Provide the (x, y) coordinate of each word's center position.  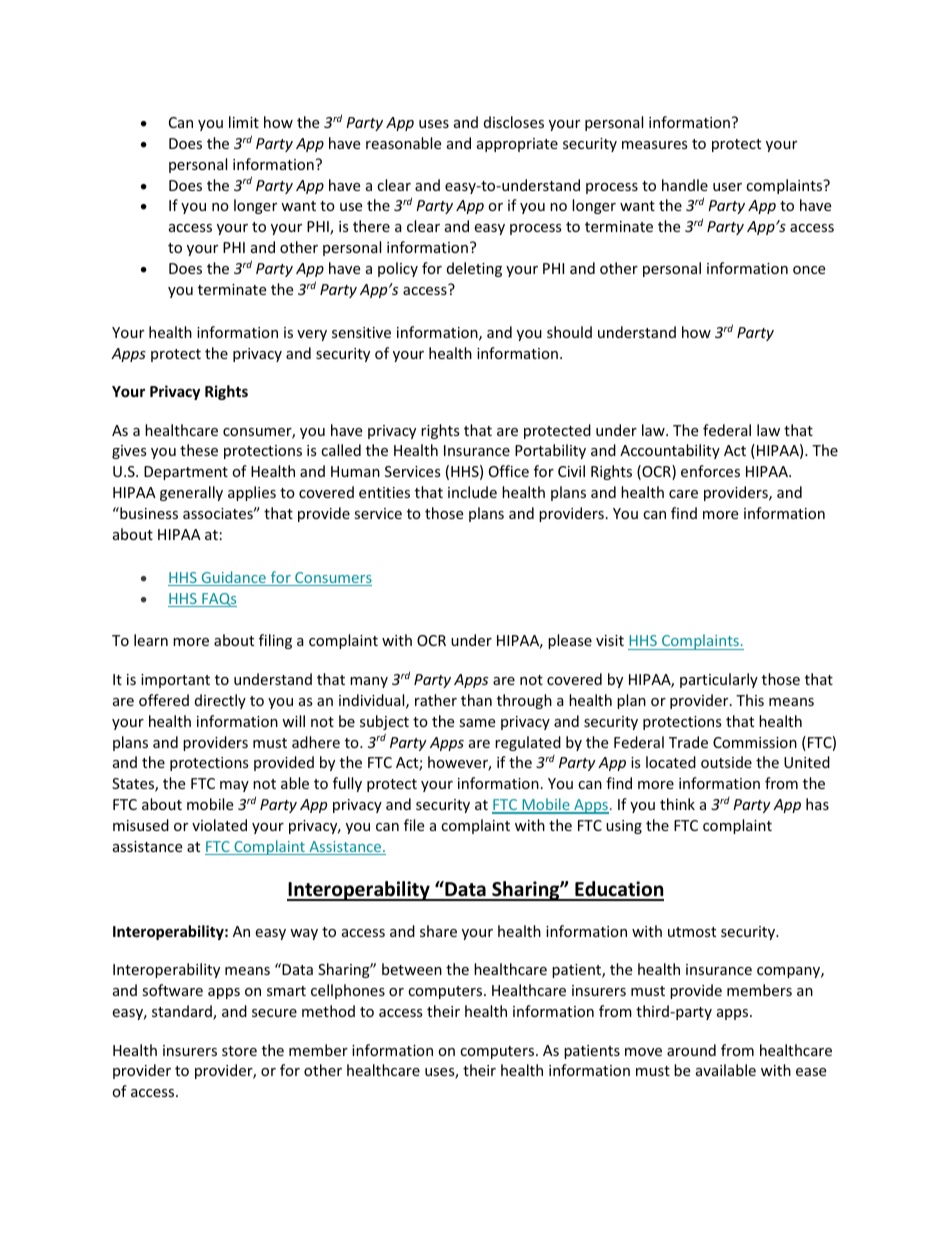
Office (509, 471)
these (199, 450)
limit (244, 122)
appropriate (517, 145)
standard (183, 1012)
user (727, 187)
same (477, 723)
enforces (710, 471)
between (412, 969)
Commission (755, 742)
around (691, 1050)
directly (220, 701)
